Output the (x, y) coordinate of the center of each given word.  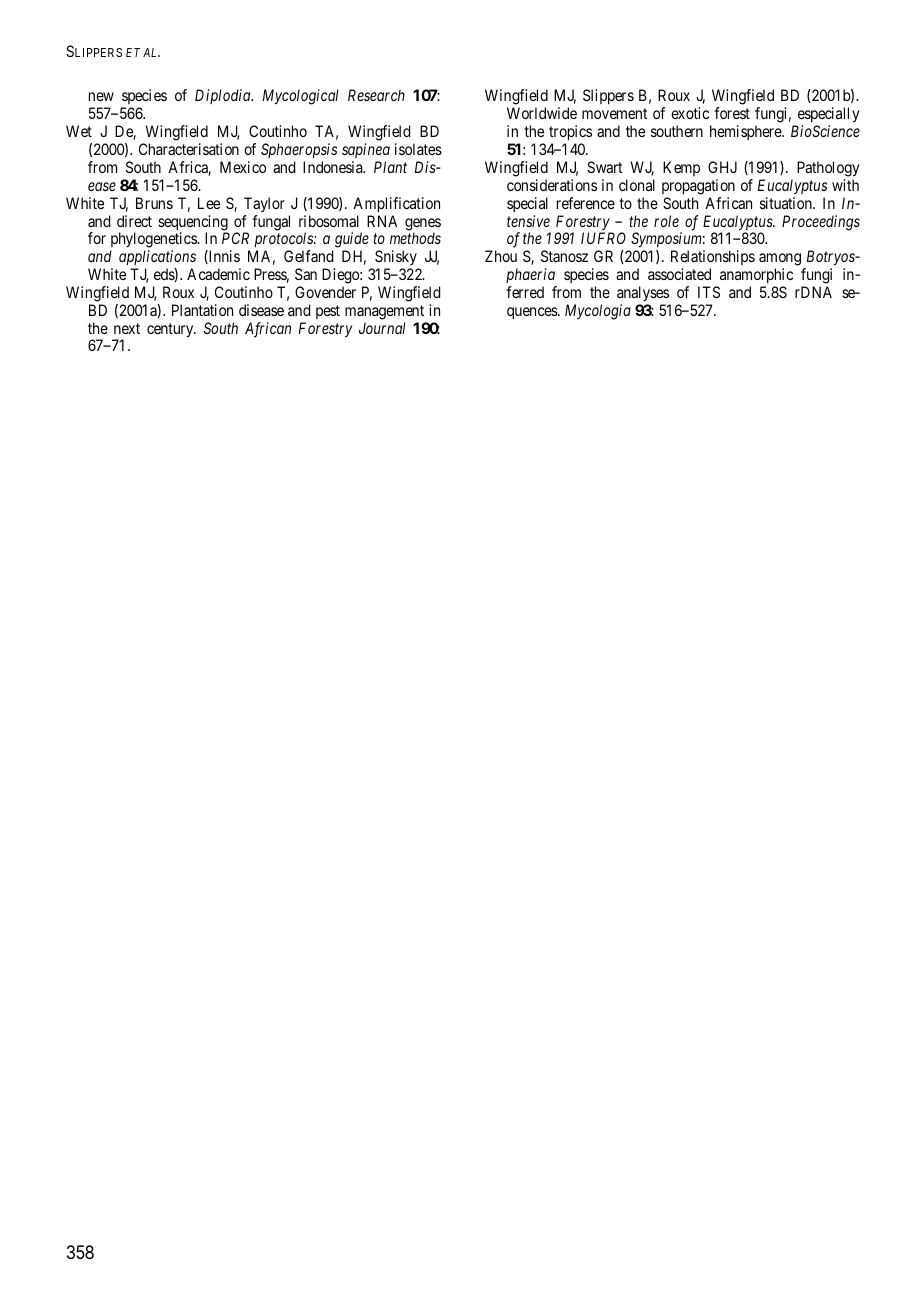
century (171, 330)
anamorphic (756, 275)
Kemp (681, 168)
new (101, 96)
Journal (382, 328)
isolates (418, 149)
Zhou (501, 256)
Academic (218, 274)
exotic (690, 113)
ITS (709, 292)
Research (376, 95)
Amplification (396, 205)
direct (134, 221)
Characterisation (189, 149)
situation (787, 203)
